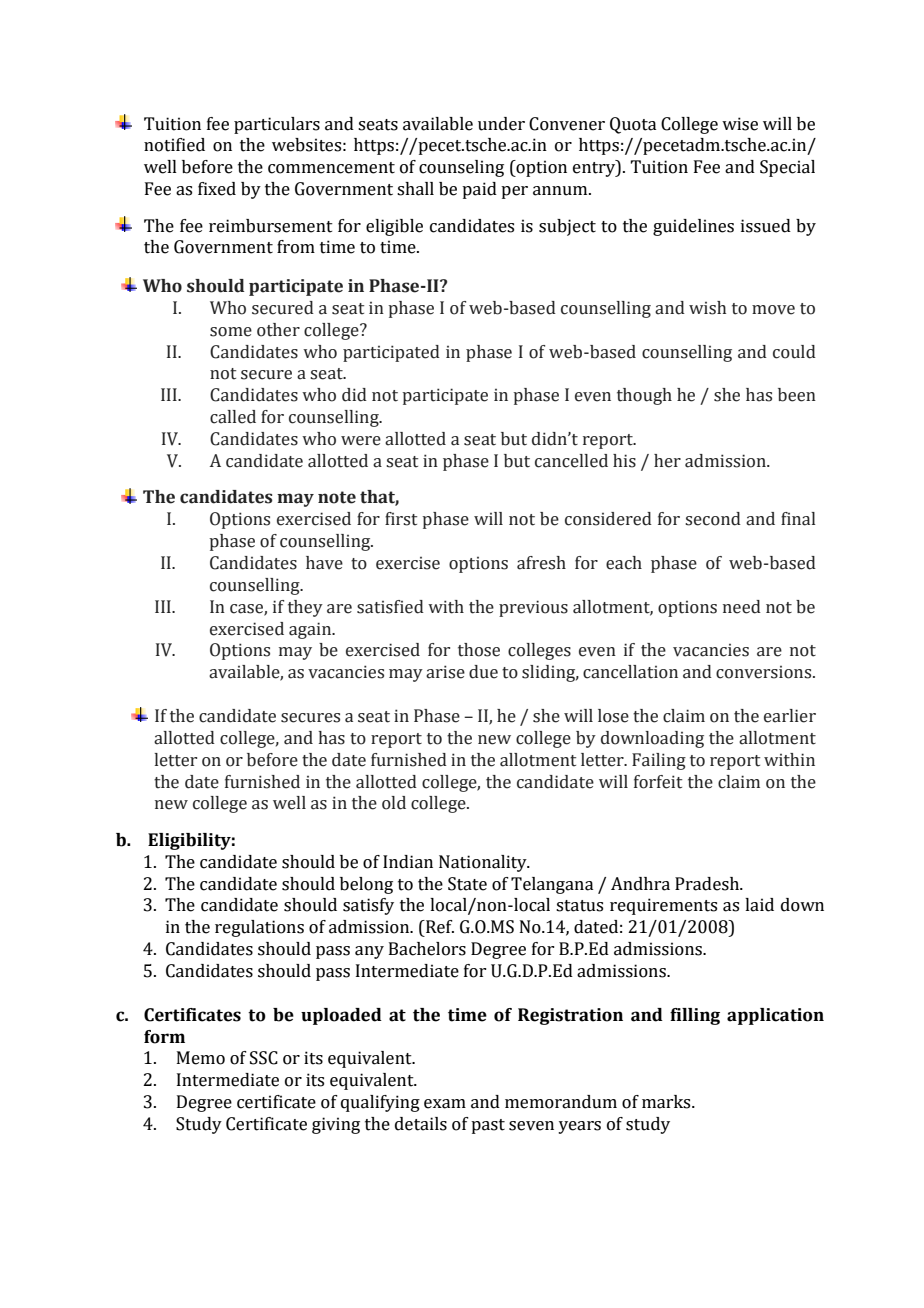 The image size is (924, 1308). Describe the element at coordinates (305, 608) in the screenshot. I see `they` at that location.
